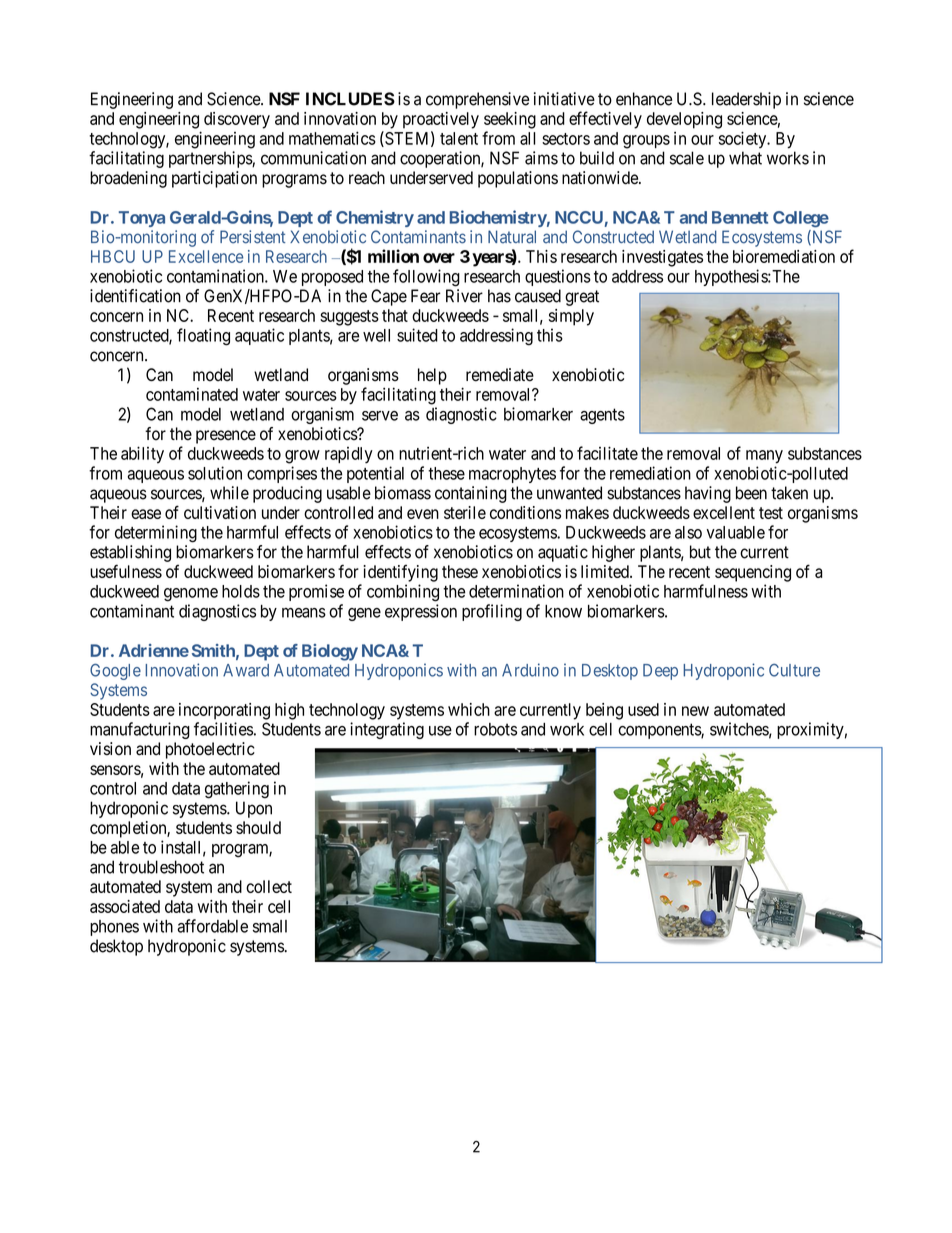 The width and height of the screenshot is (952, 1233). Describe the element at coordinates (660, 672) in the screenshot. I see `Deep` at that location.
